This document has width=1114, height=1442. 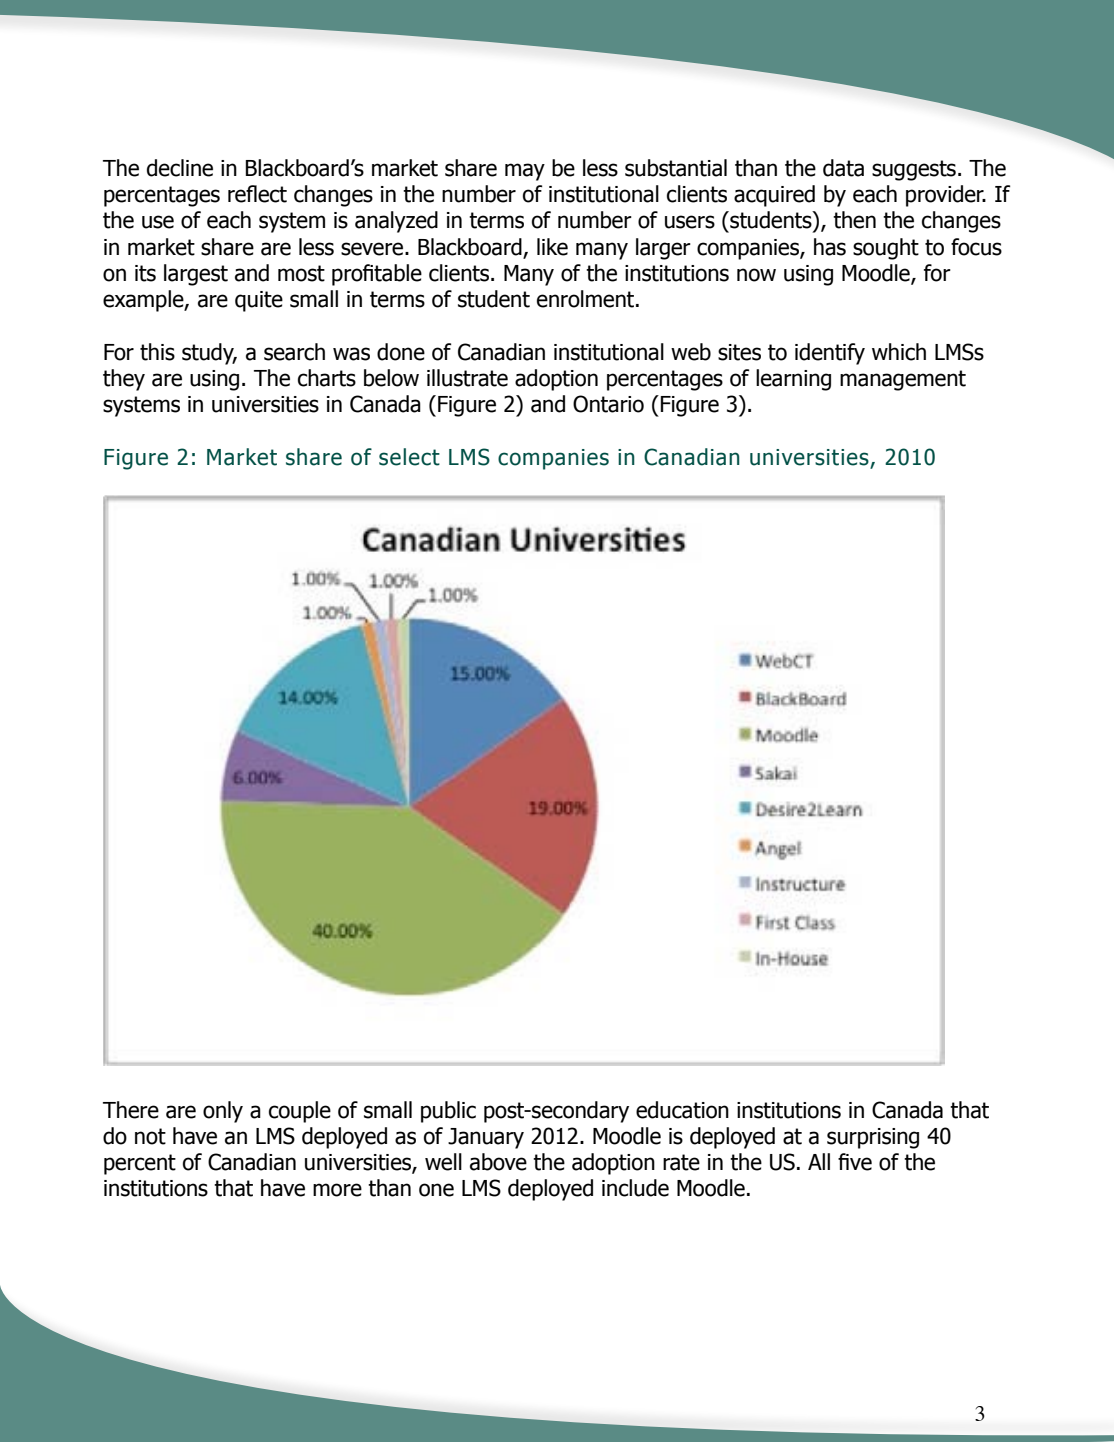 I want to click on five, so click(x=855, y=1162).
